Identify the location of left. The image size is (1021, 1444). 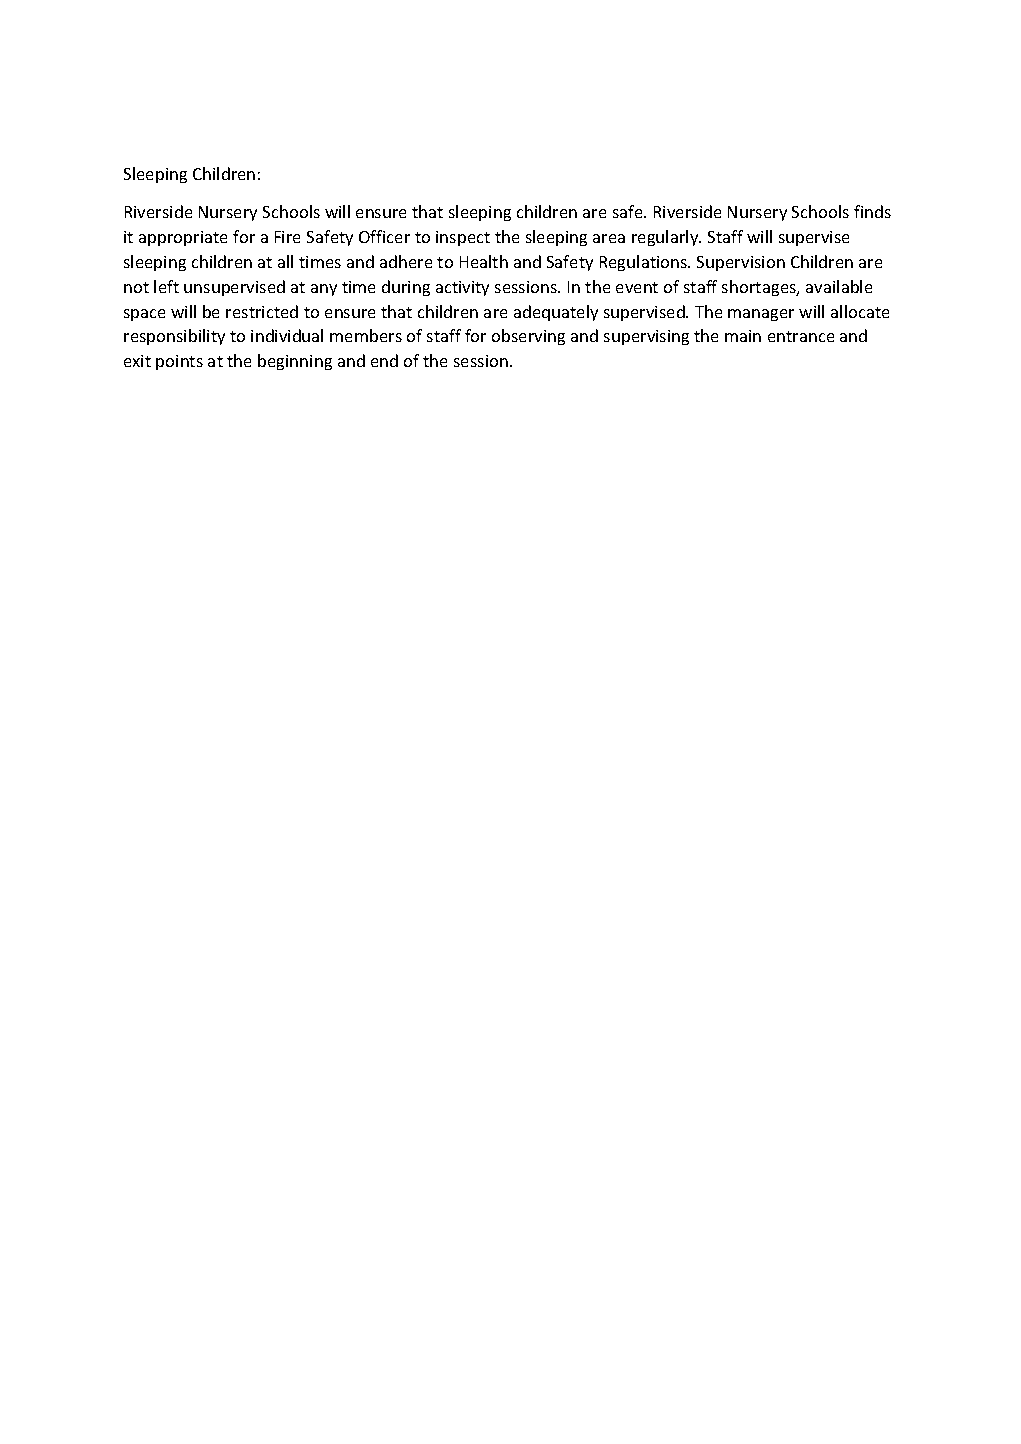
(166, 286).
